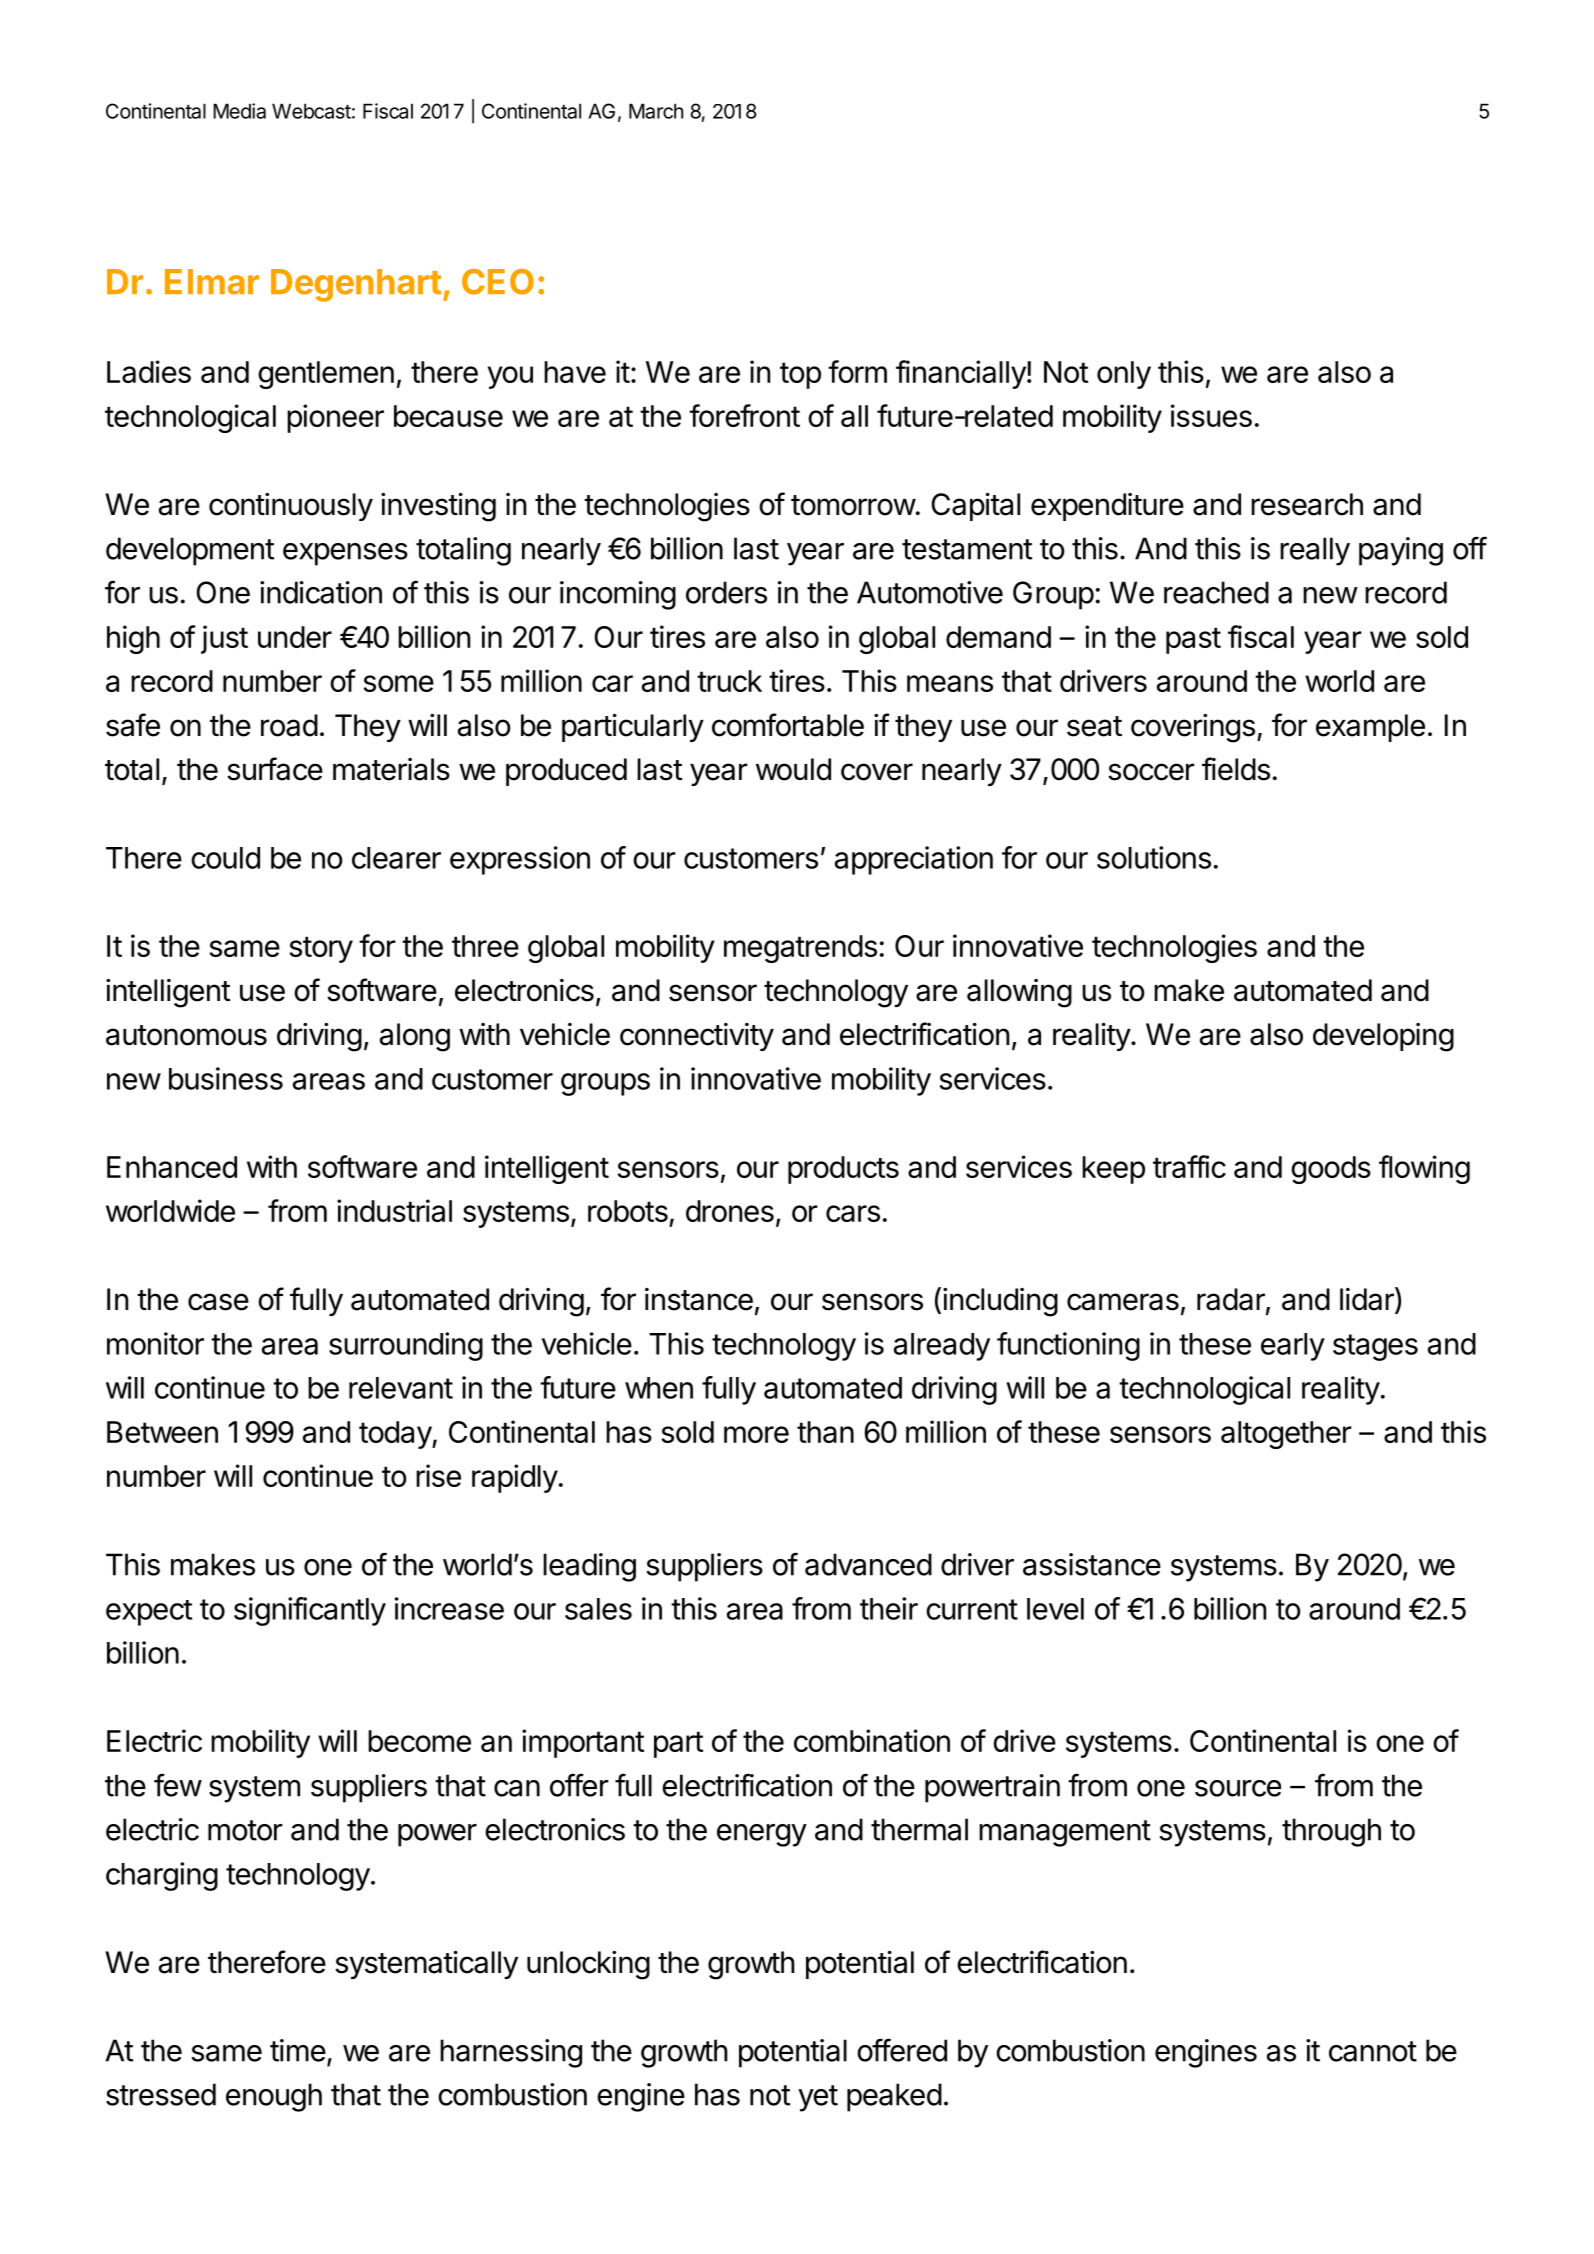  What do you see at coordinates (656, 111) in the screenshot?
I see `March` at bounding box center [656, 111].
